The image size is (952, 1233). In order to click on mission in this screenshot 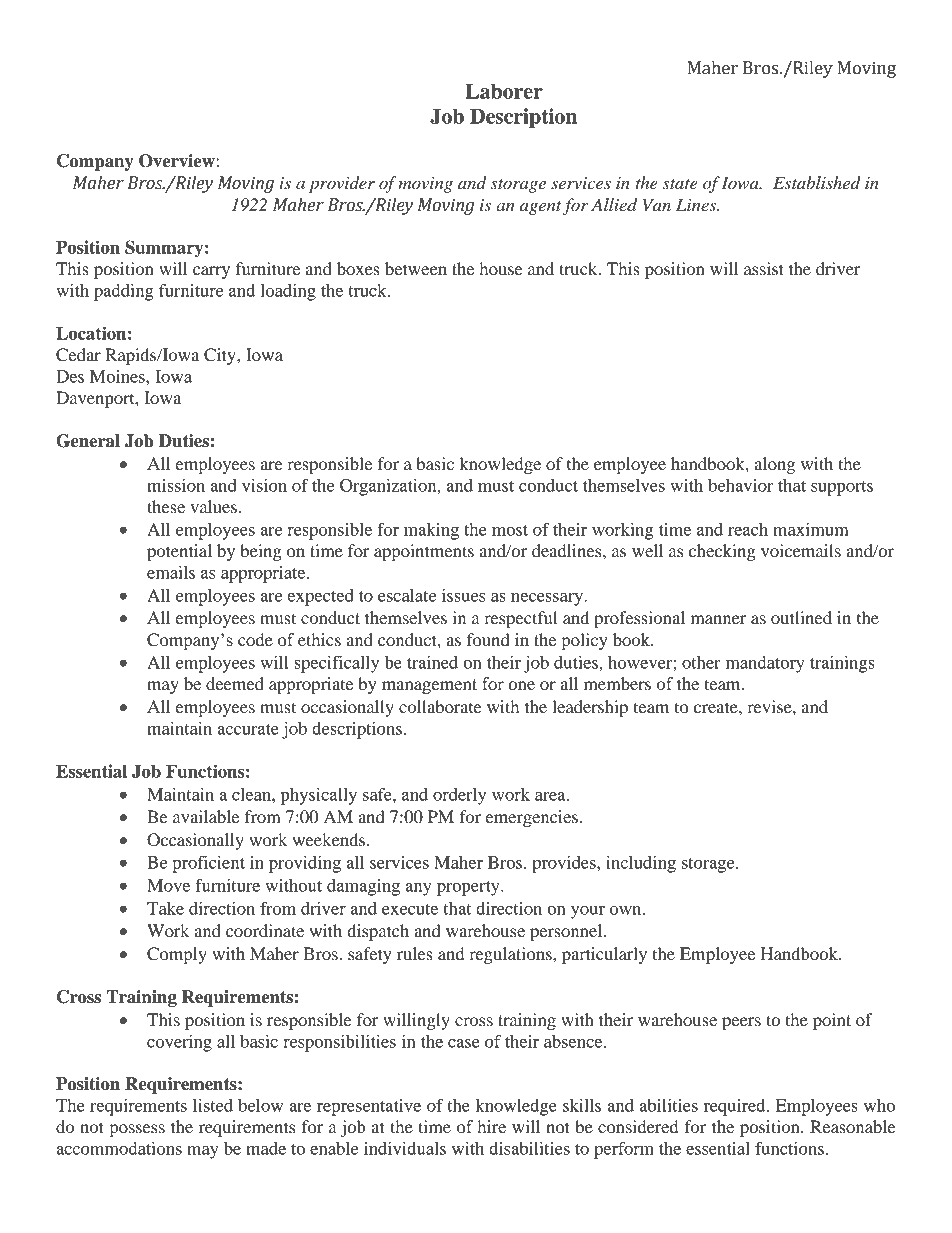, I will do `click(176, 485)`.
